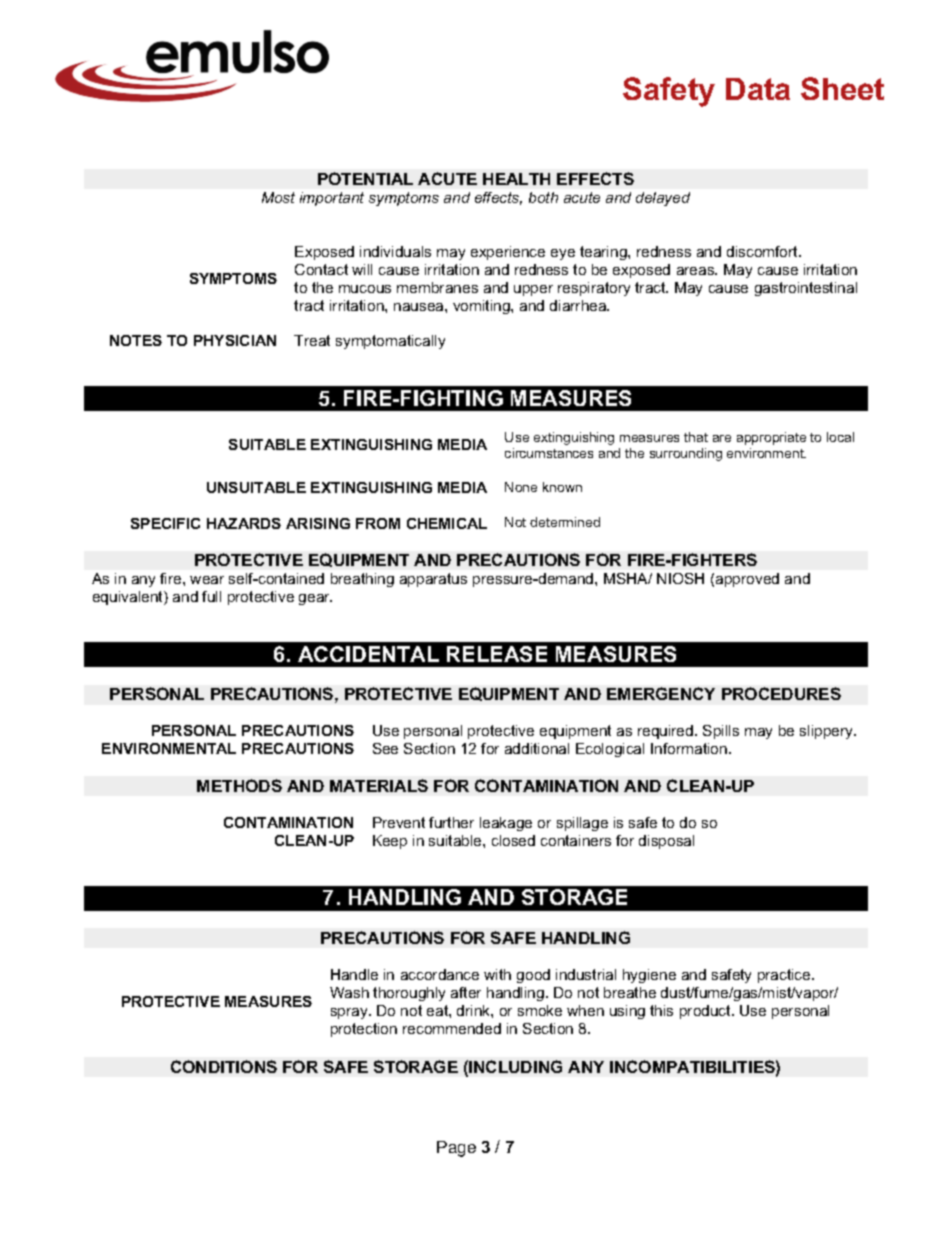  I want to click on appropriate, so click(771, 438).
